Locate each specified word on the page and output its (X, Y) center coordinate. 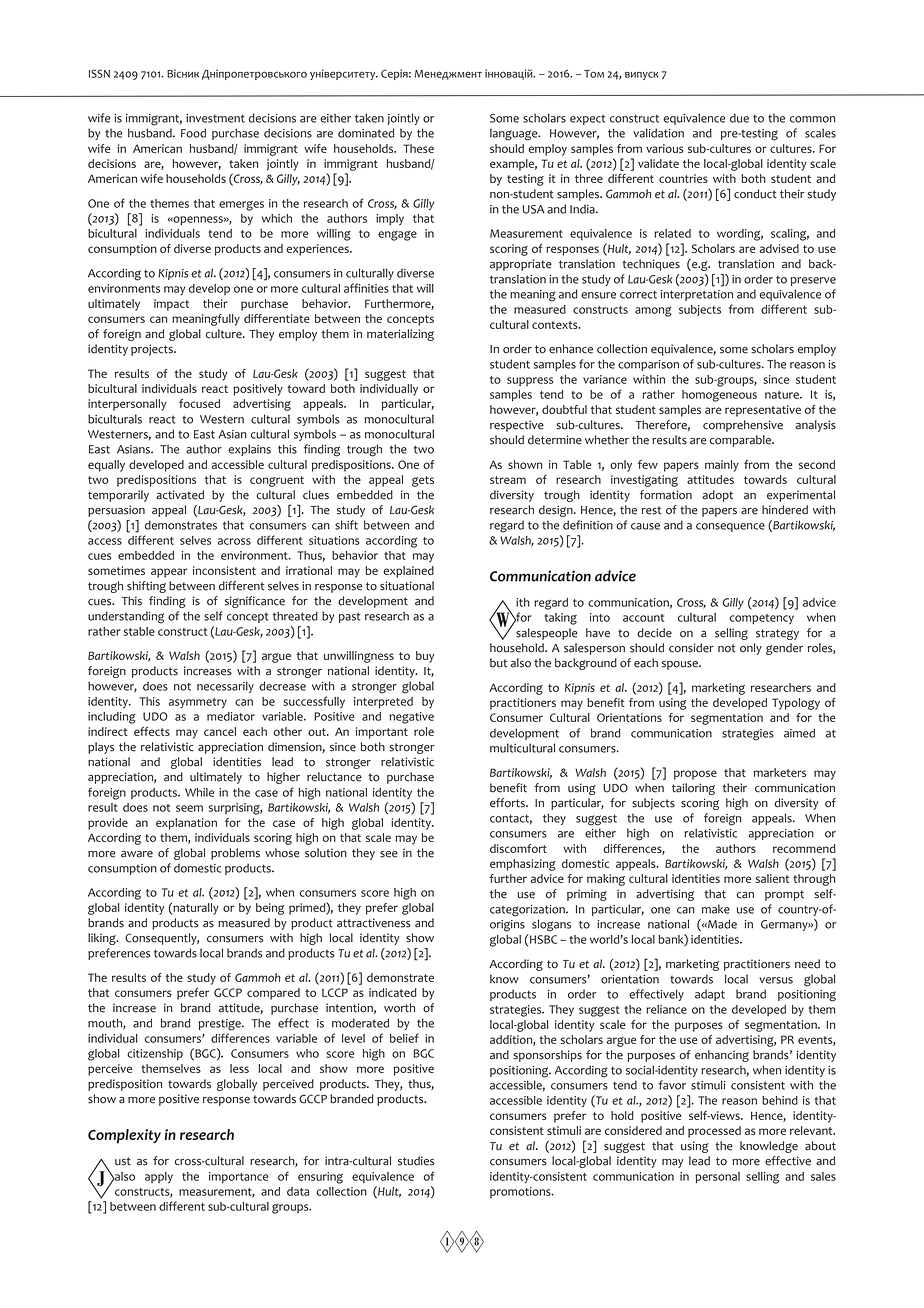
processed (714, 1132)
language (515, 134)
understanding (126, 617)
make (716, 909)
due (739, 118)
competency (761, 619)
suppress (530, 381)
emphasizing (523, 865)
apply (159, 1178)
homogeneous (719, 396)
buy (425, 657)
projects (153, 350)
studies (416, 1161)
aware (137, 854)
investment (215, 118)
